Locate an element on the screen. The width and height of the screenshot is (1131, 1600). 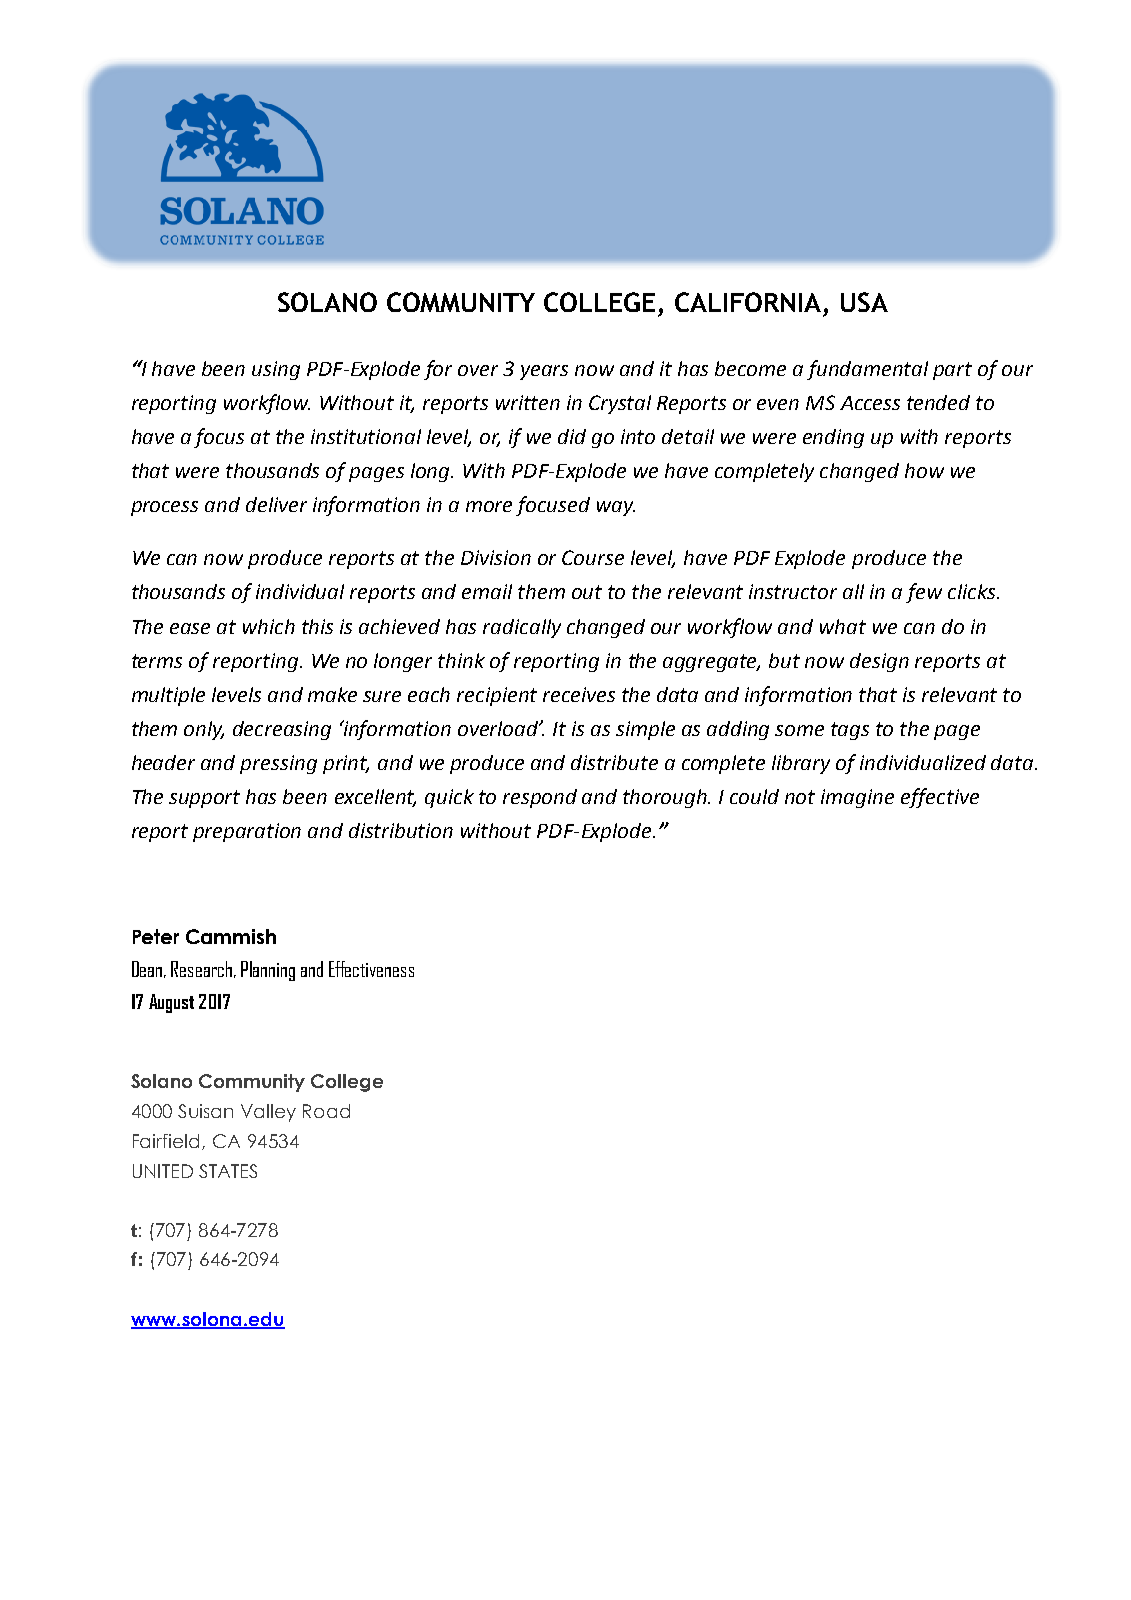
distribute is located at coordinates (614, 762).
